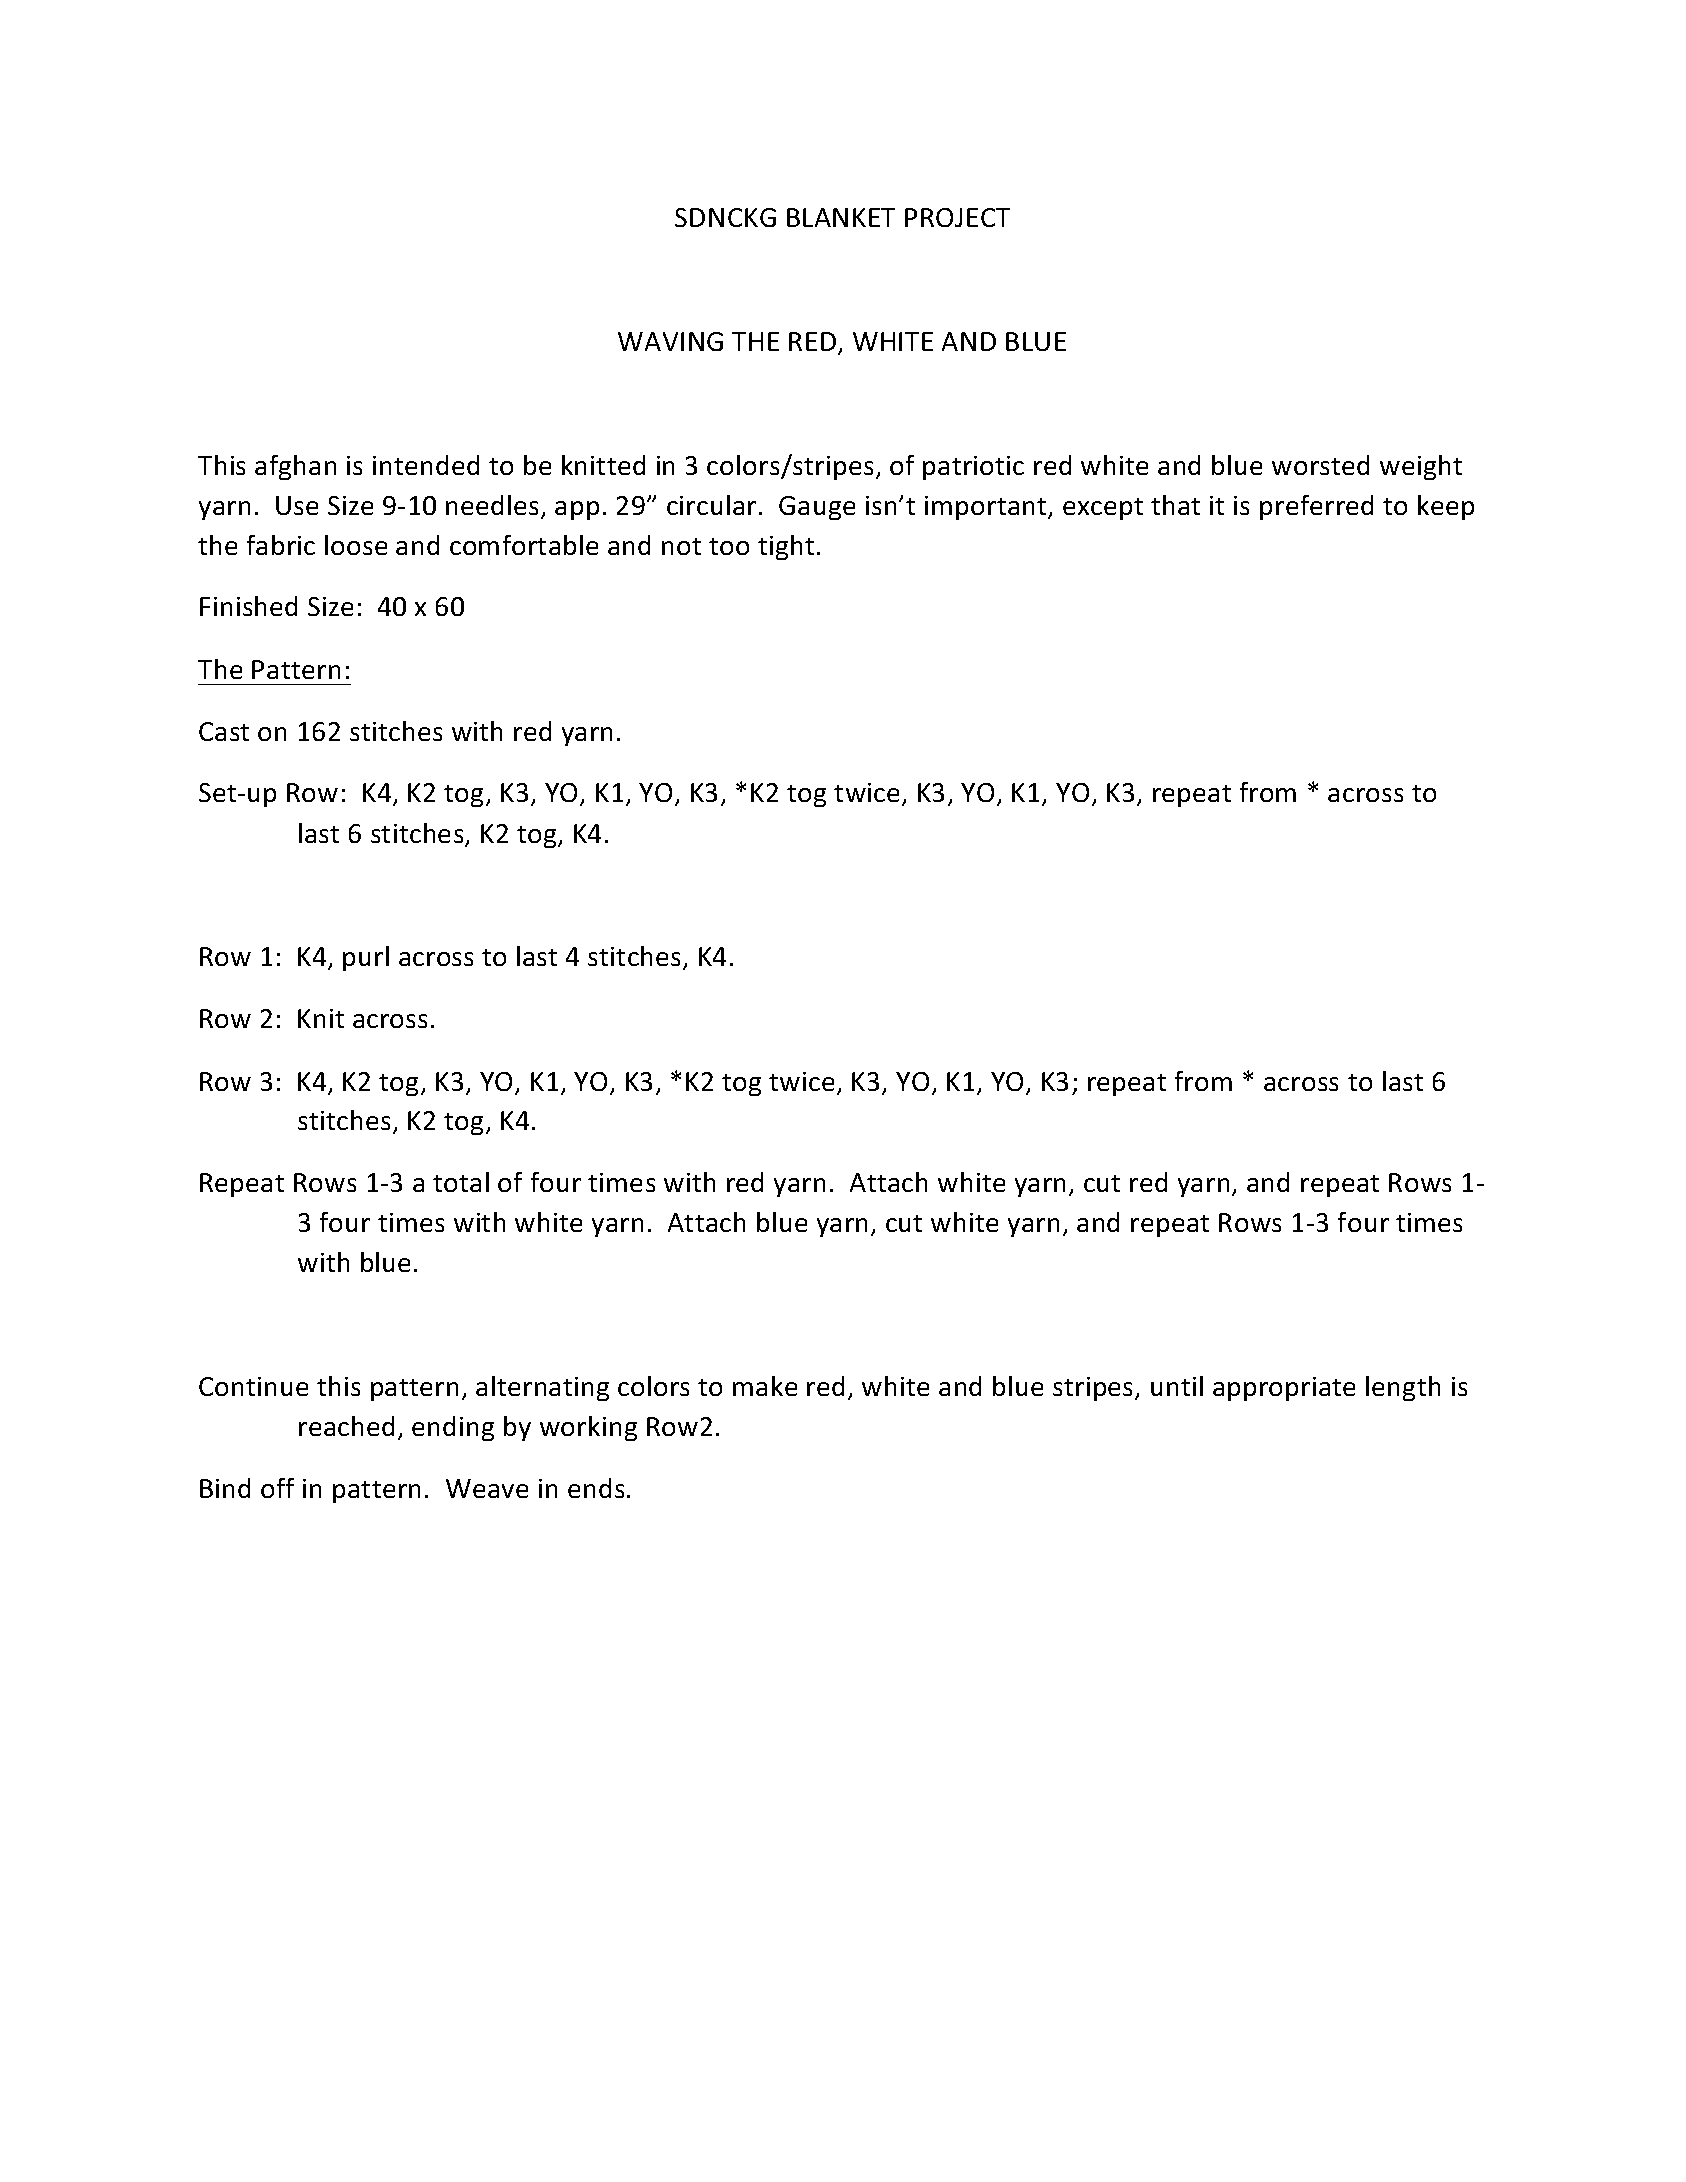  I want to click on reached, so click(346, 1426).
